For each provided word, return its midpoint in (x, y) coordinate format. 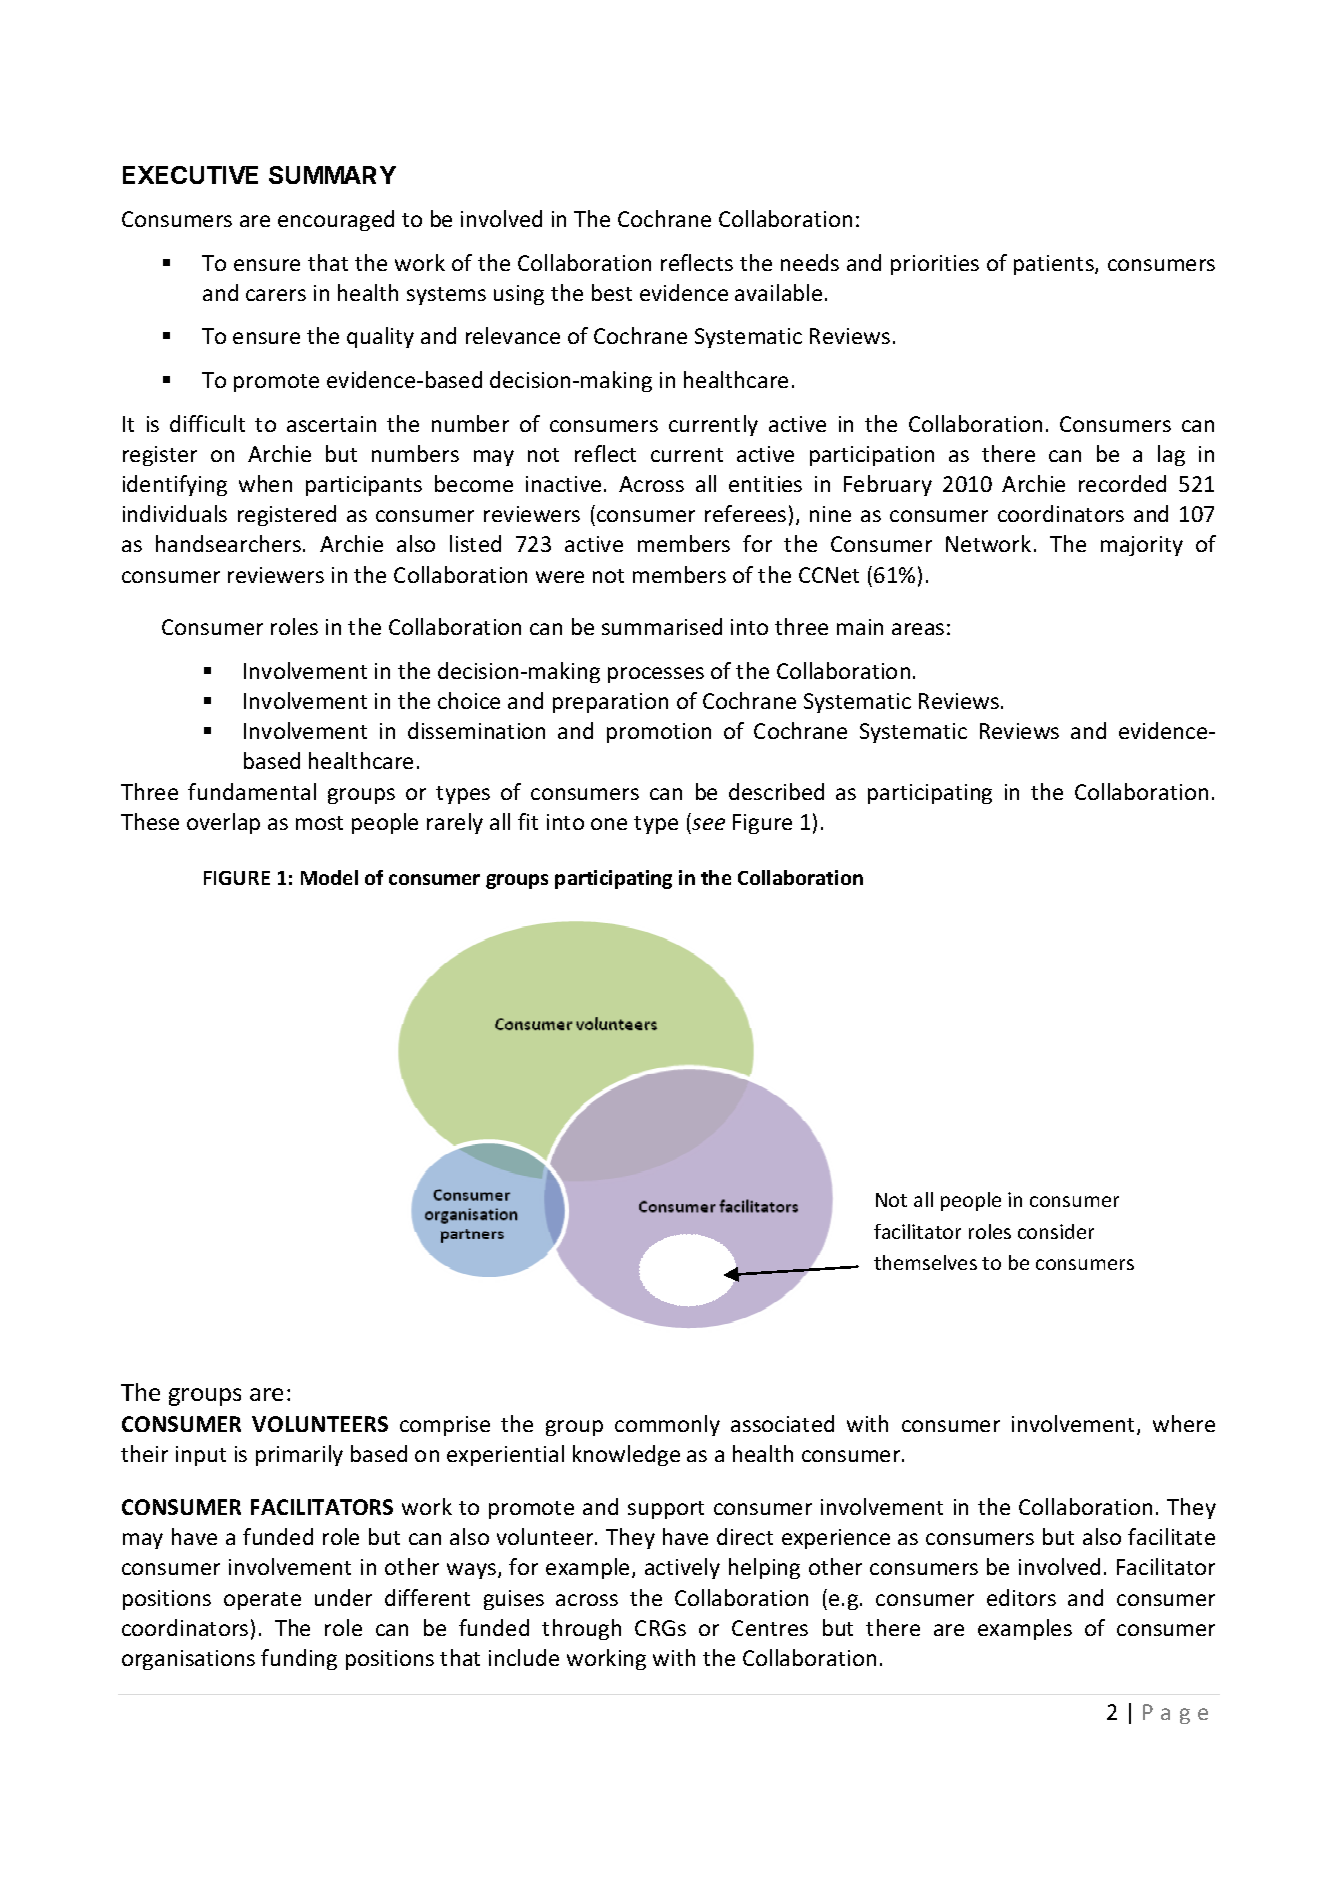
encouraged (336, 220)
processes (656, 675)
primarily (299, 1455)
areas (918, 629)
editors (1021, 1597)
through (581, 1629)
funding (299, 1659)
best (612, 292)
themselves (925, 1262)
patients (1055, 265)
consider (1056, 1231)
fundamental (252, 791)
